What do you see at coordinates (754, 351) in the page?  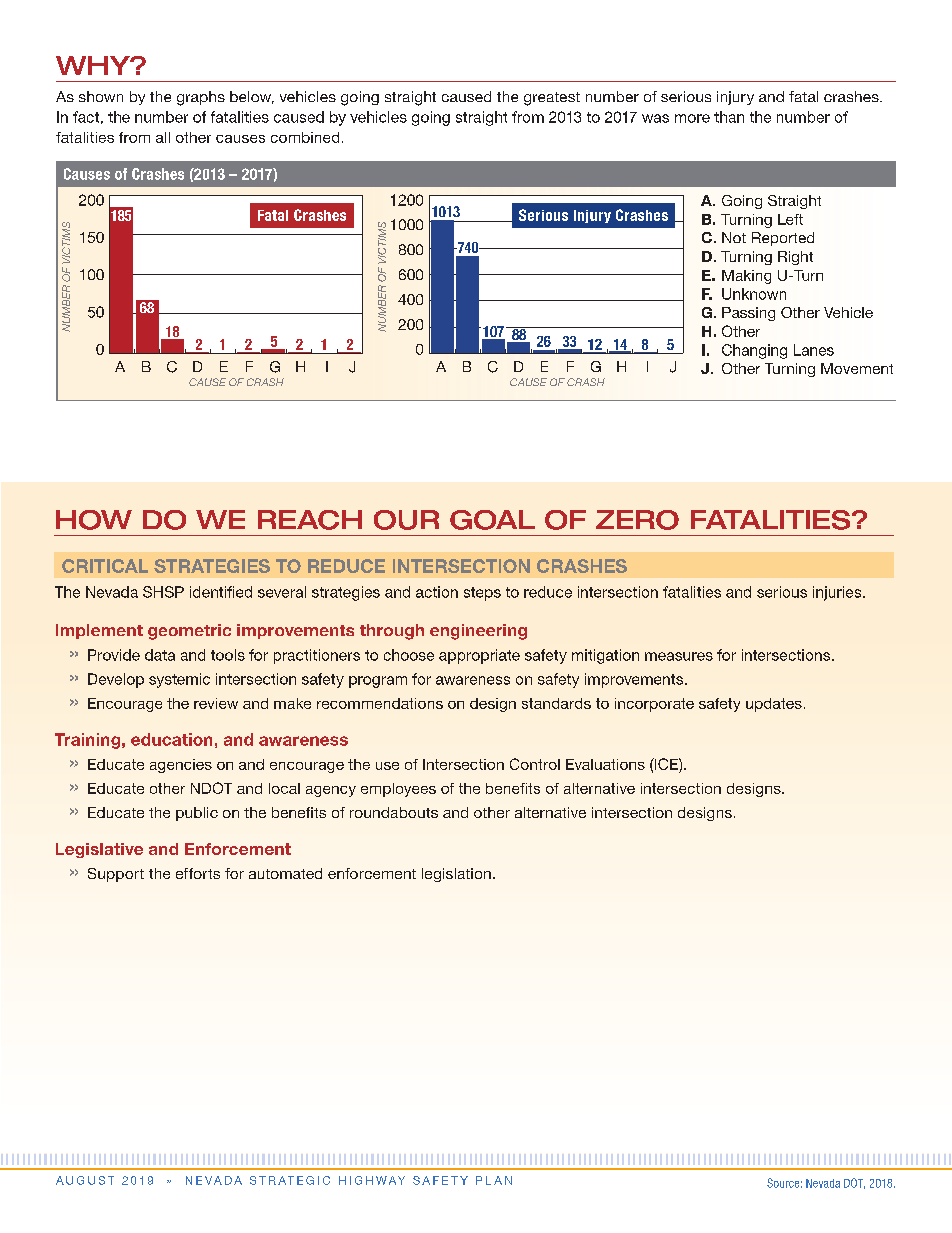 I see `Changing` at bounding box center [754, 351].
